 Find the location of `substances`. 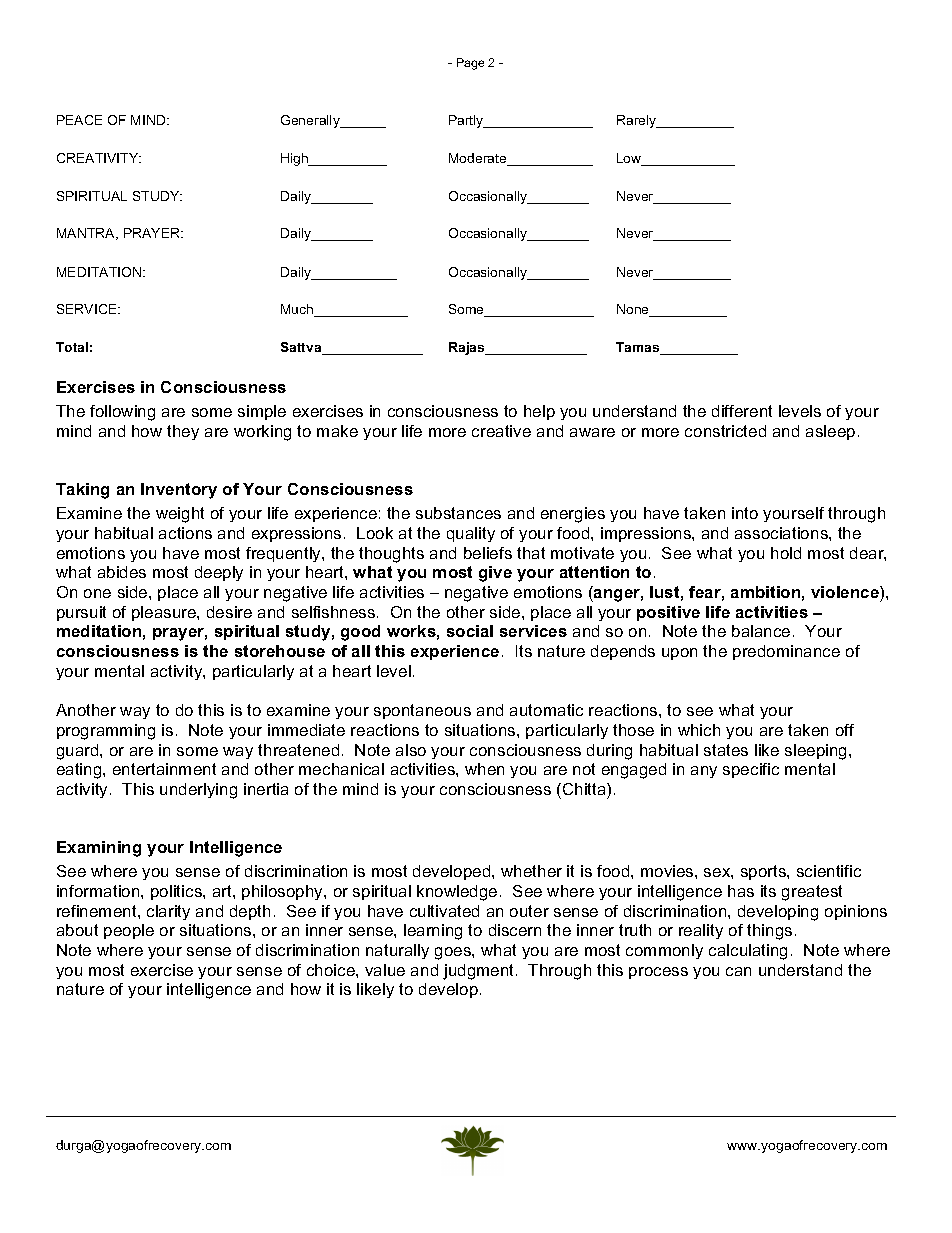

substances is located at coordinates (458, 513).
